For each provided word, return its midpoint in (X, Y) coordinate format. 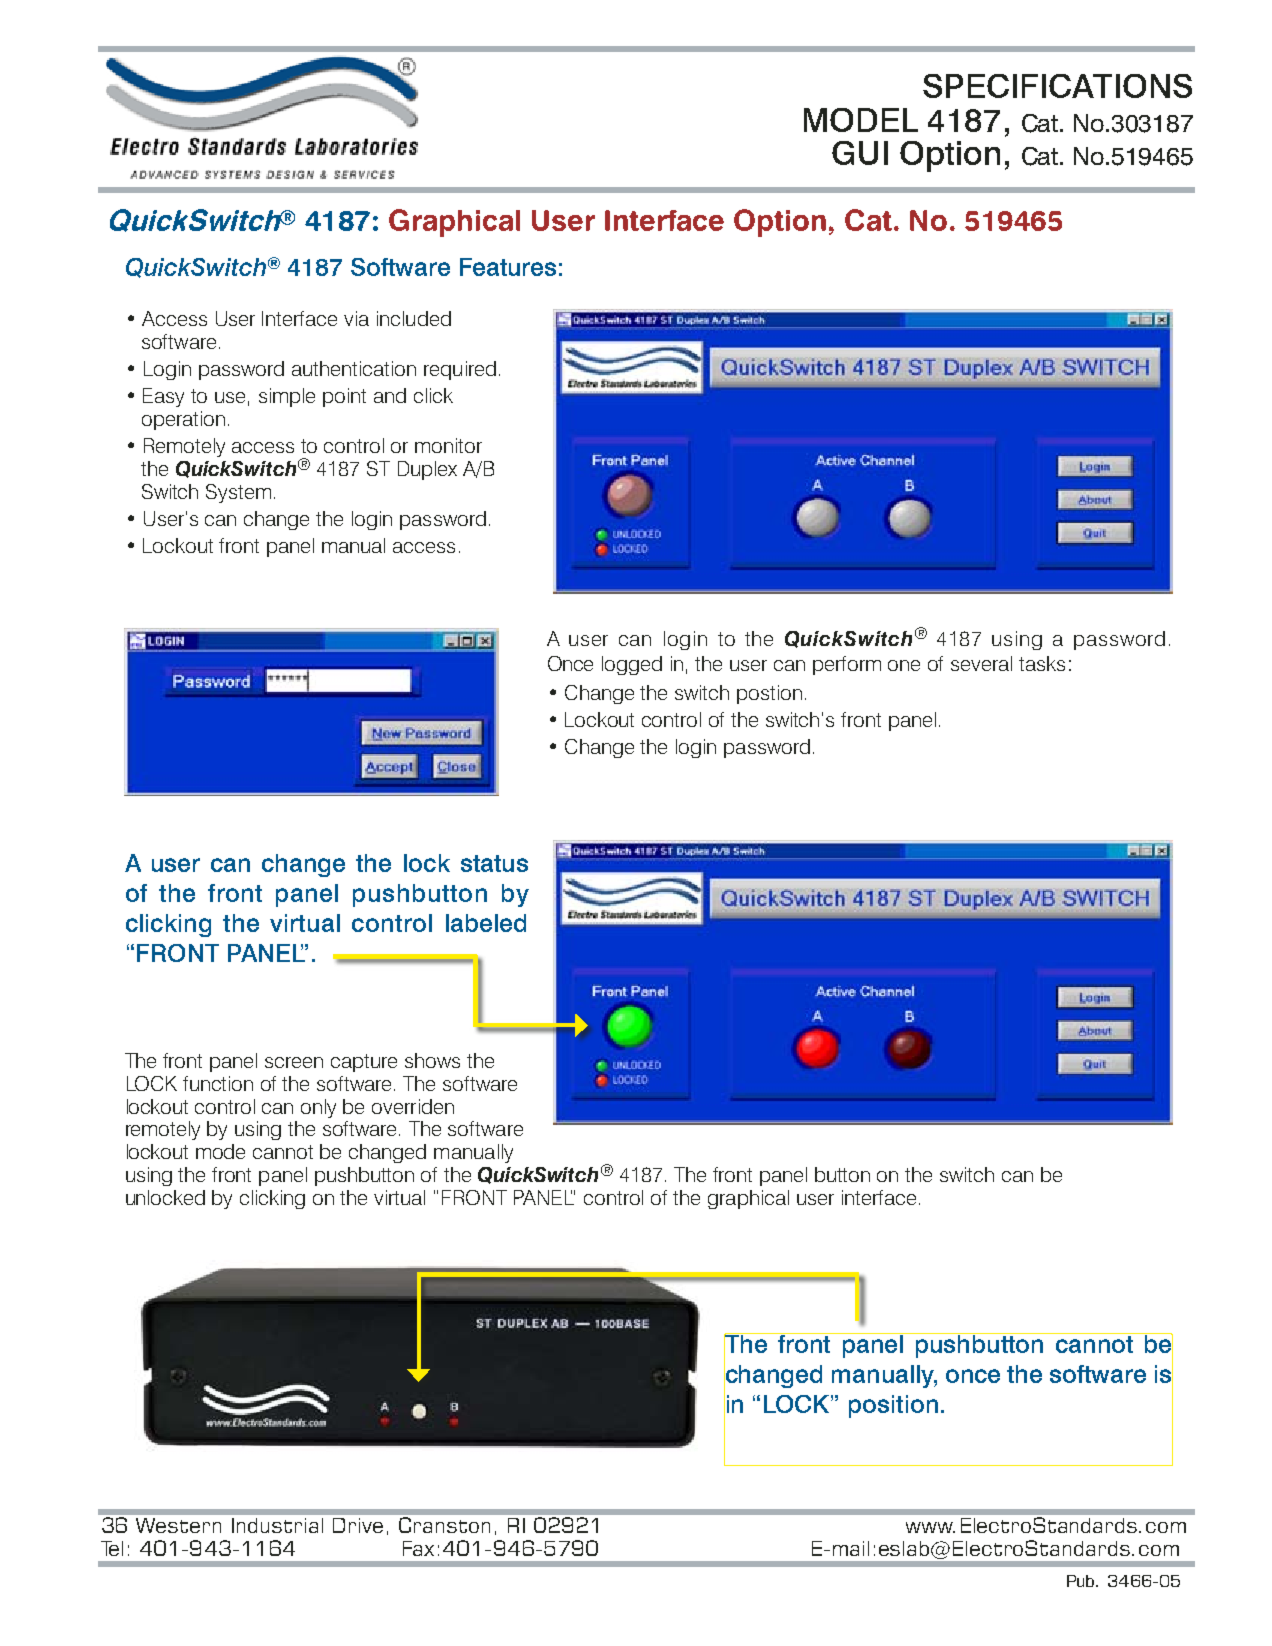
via (356, 318)
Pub (1082, 1581)
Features (508, 267)
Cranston (444, 1525)
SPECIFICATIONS (1057, 86)
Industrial (277, 1525)
